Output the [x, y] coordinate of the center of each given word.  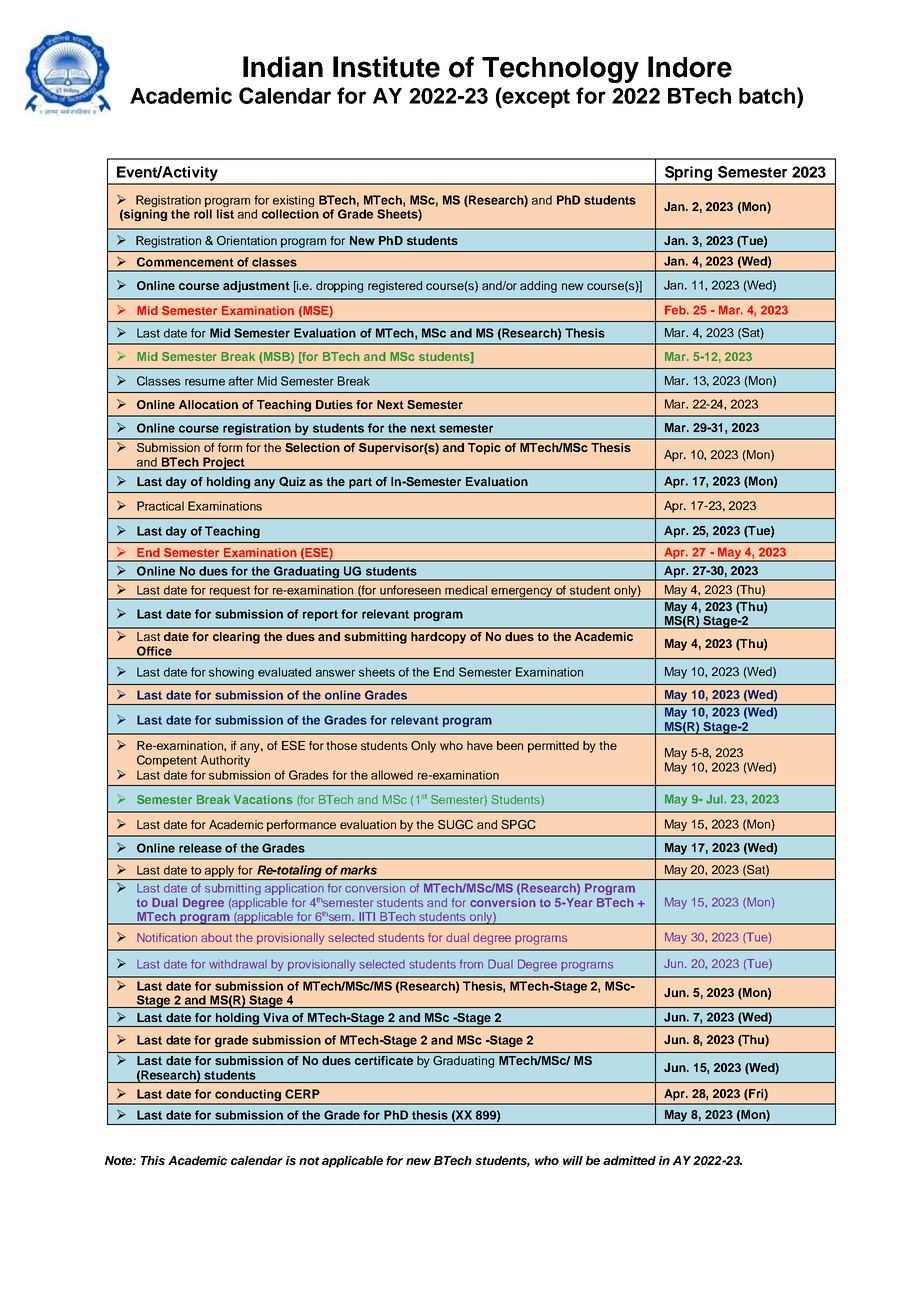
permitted [553, 747]
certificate [384, 1060]
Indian [283, 67]
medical [466, 590]
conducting [248, 1096]
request [230, 592]
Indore [690, 67]
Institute [386, 67]
